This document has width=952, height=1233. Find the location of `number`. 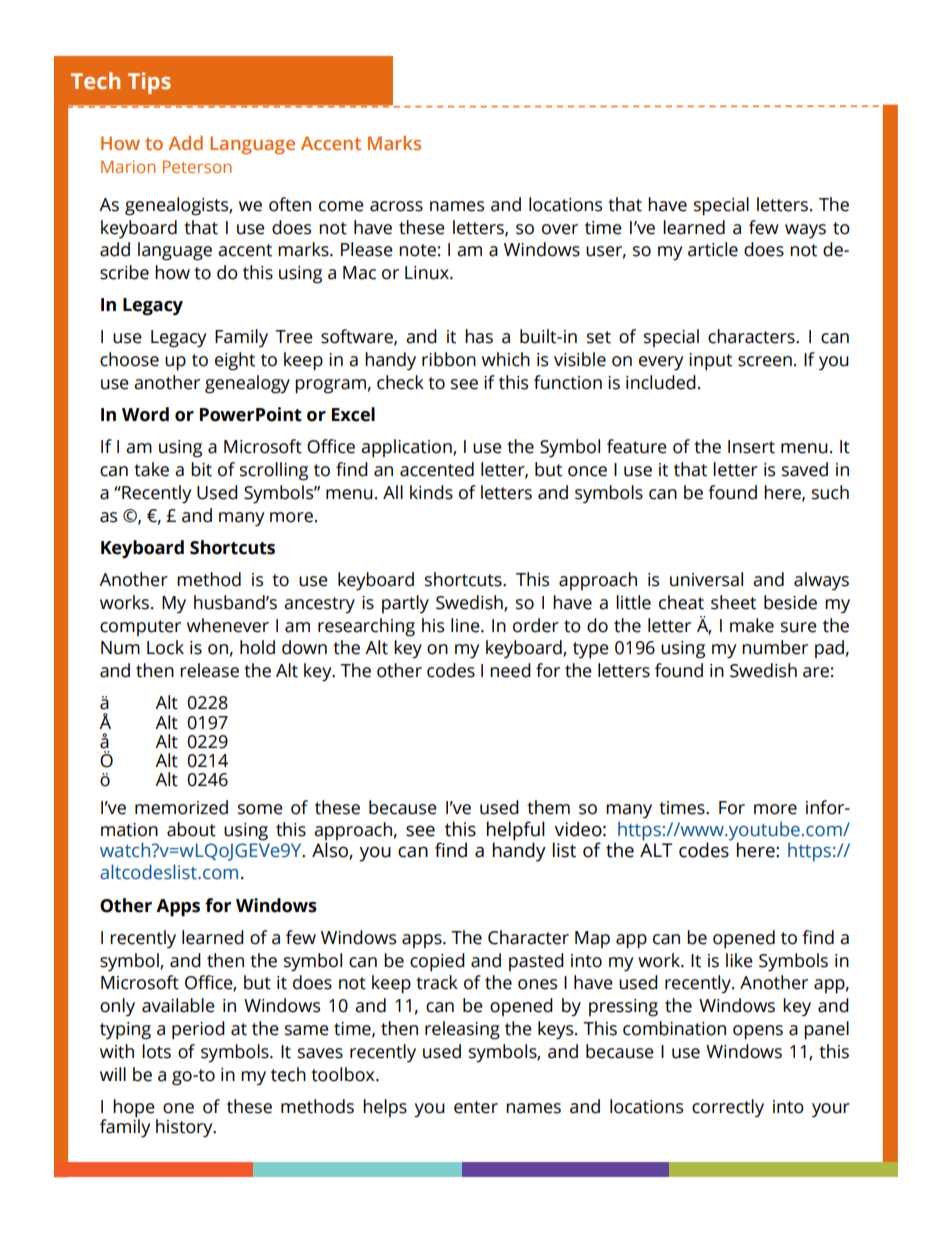

number is located at coordinates (775, 647).
